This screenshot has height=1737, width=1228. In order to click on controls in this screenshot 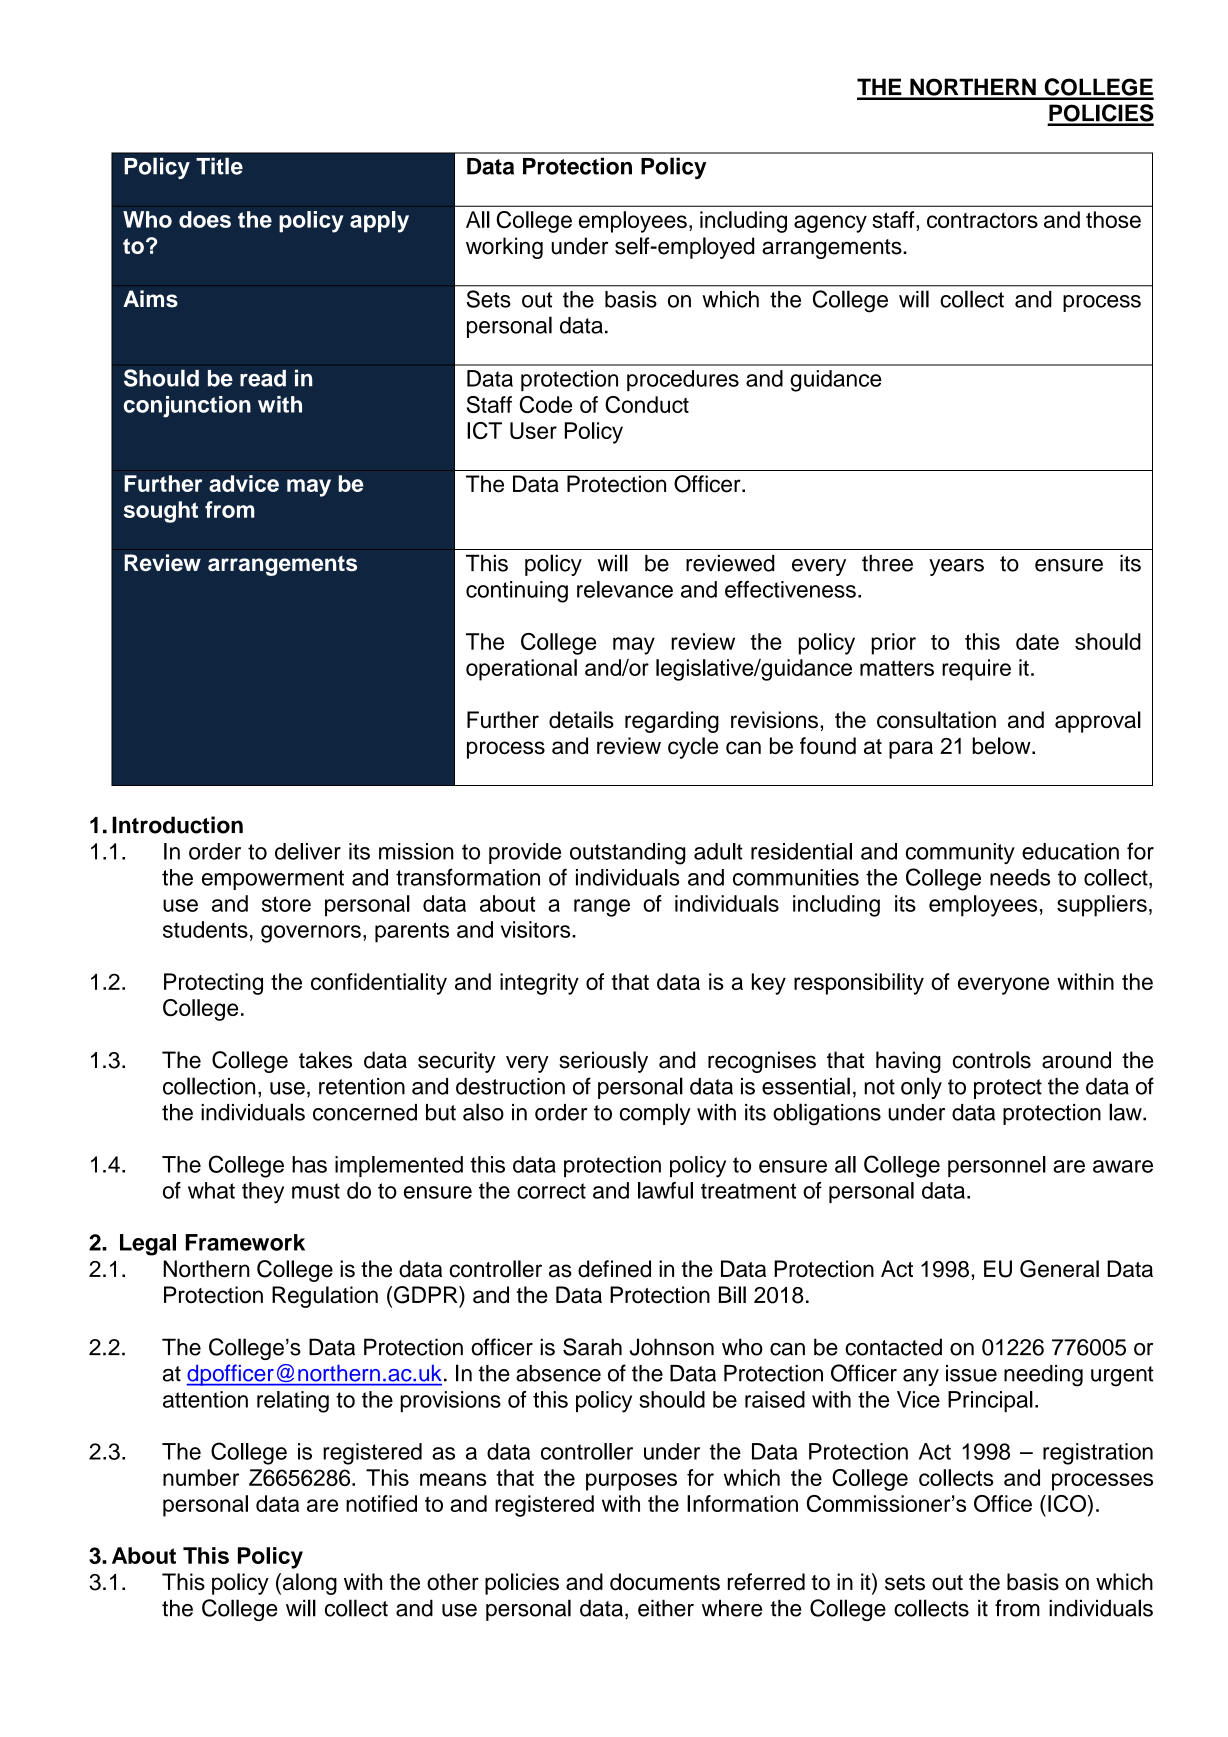, I will do `click(992, 1060)`.
